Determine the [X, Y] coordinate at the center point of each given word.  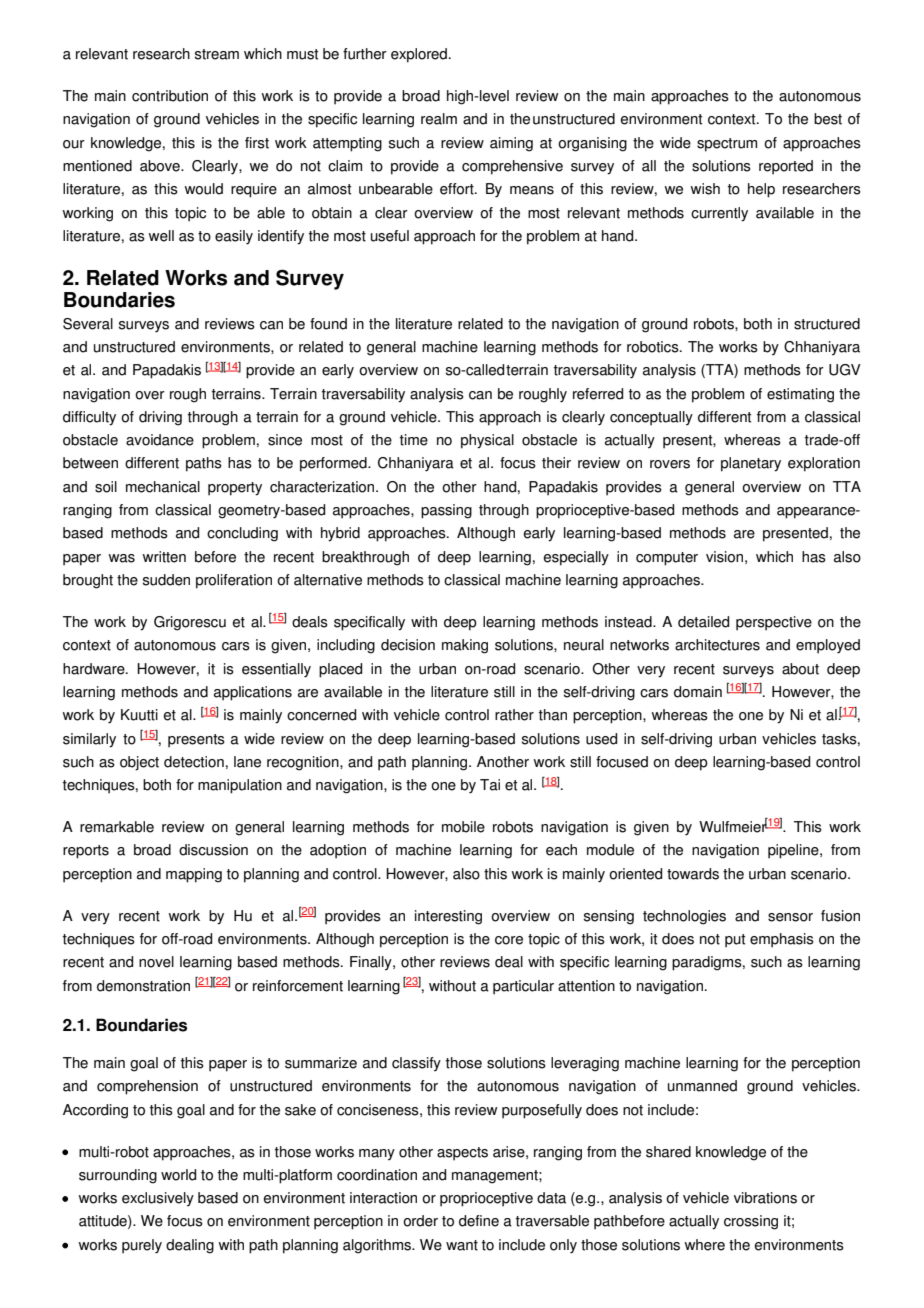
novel [156, 962]
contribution [170, 96]
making [465, 646]
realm [439, 119]
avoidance [160, 440]
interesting [448, 917]
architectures [717, 645]
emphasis [782, 940]
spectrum [727, 145]
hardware [95, 669]
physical [487, 441]
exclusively [158, 1199]
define [479, 1221]
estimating [800, 395]
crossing [751, 1222]
